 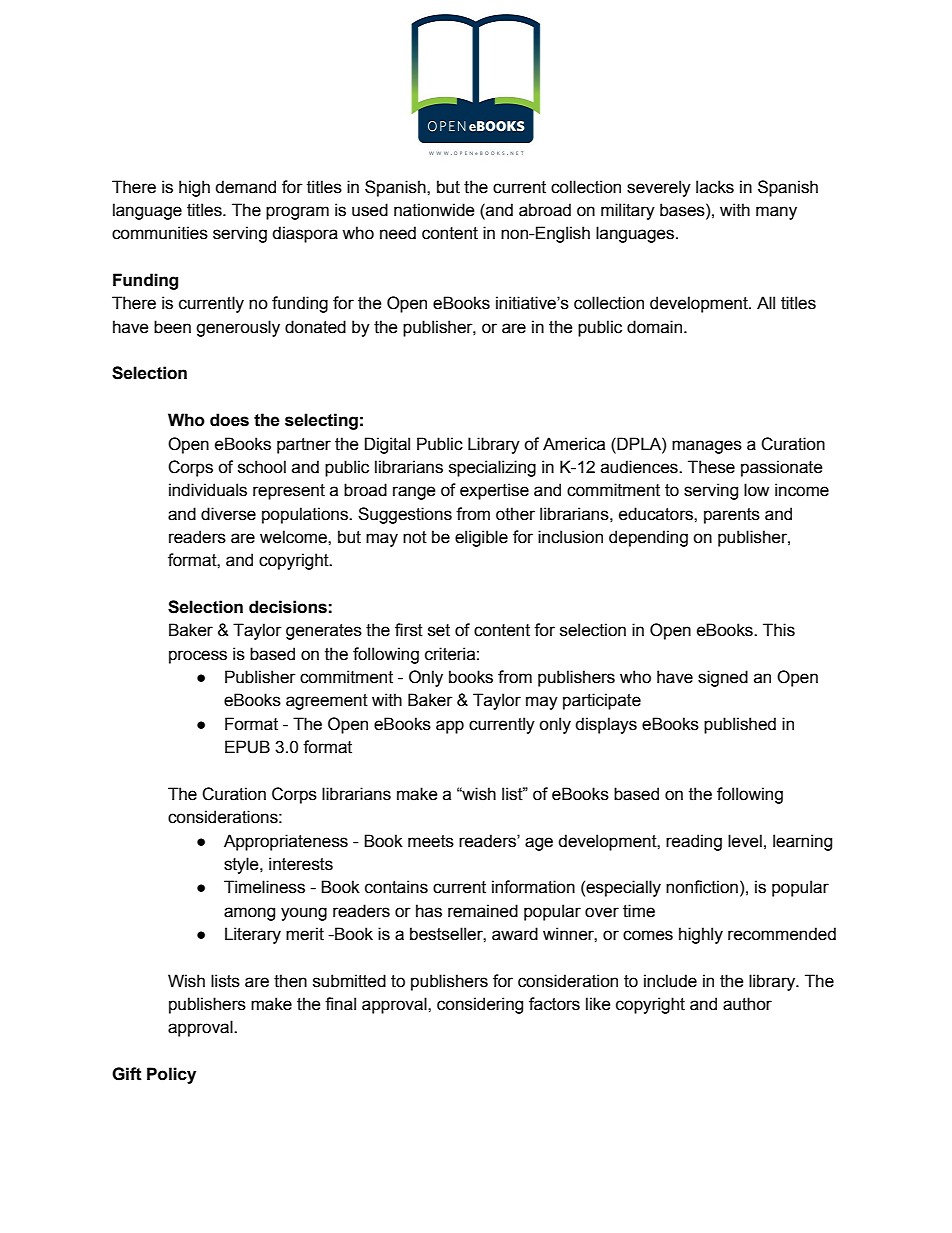 What do you see at coordinates (492, 468) in the document?
I see `specializing` at bounding box center [492, 468].
